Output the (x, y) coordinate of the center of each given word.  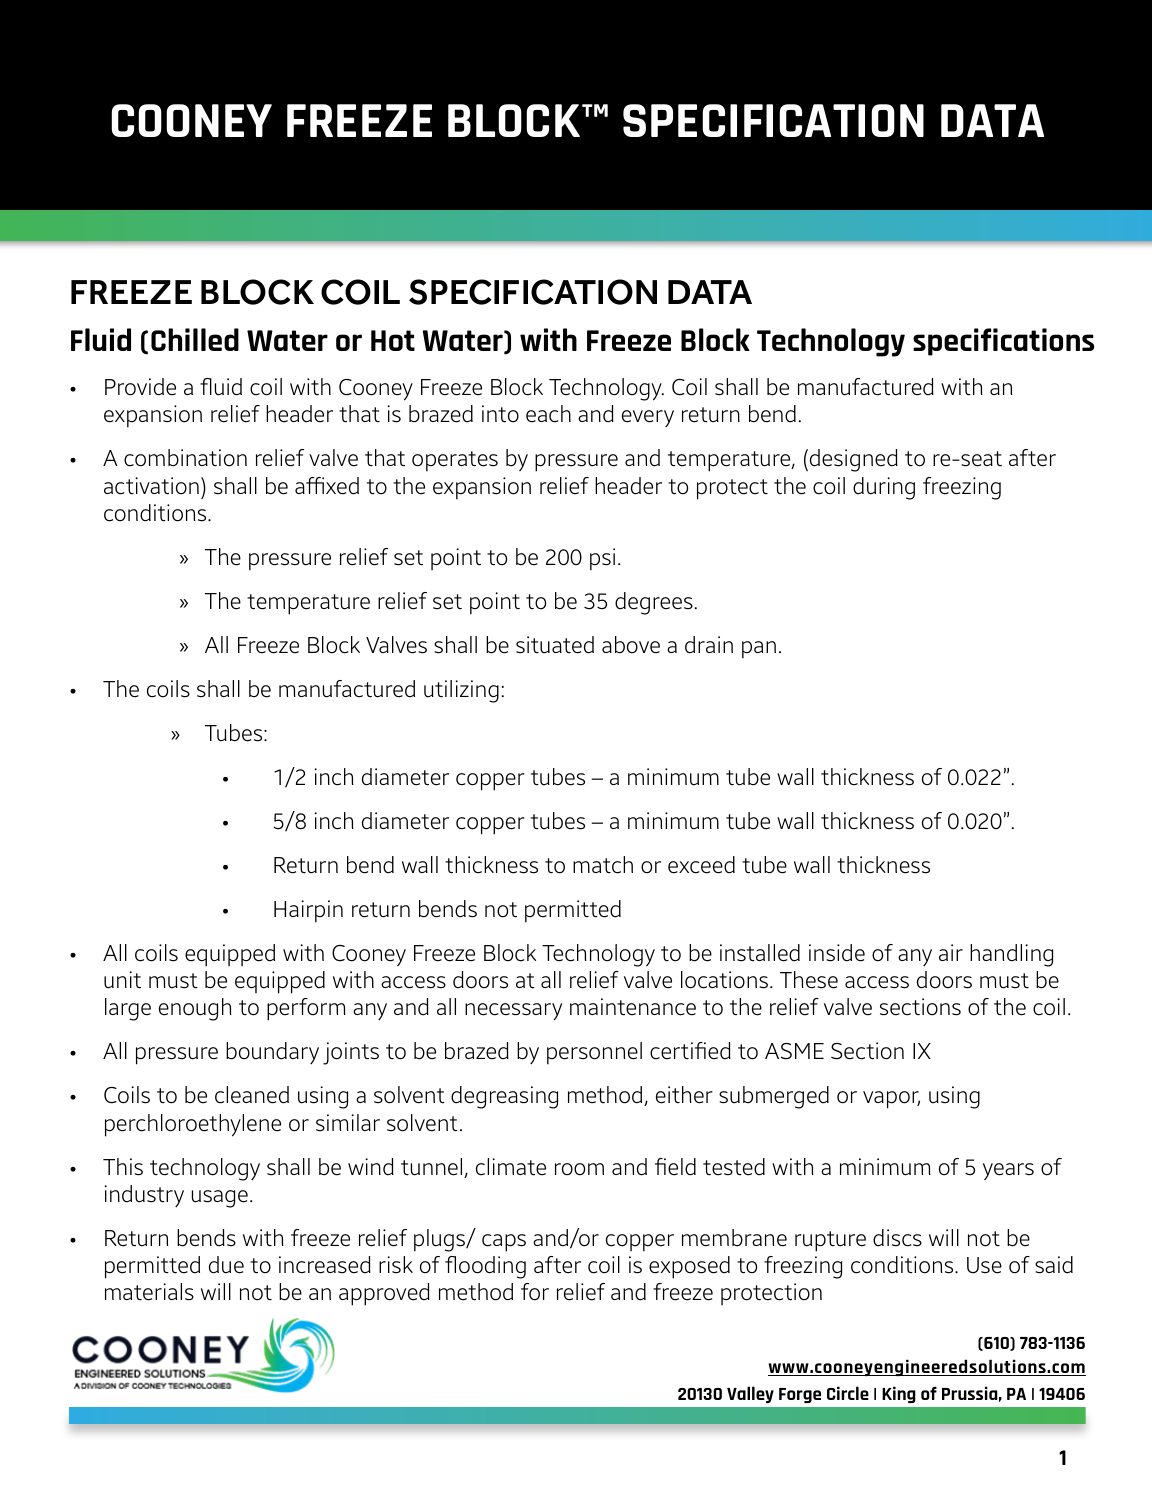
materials (149, 1292)
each (548, 414)
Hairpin (308, 911)
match (603, 865)
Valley (750, 1394)
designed (852, 460)
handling (1011, 955)
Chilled (195, 339)
